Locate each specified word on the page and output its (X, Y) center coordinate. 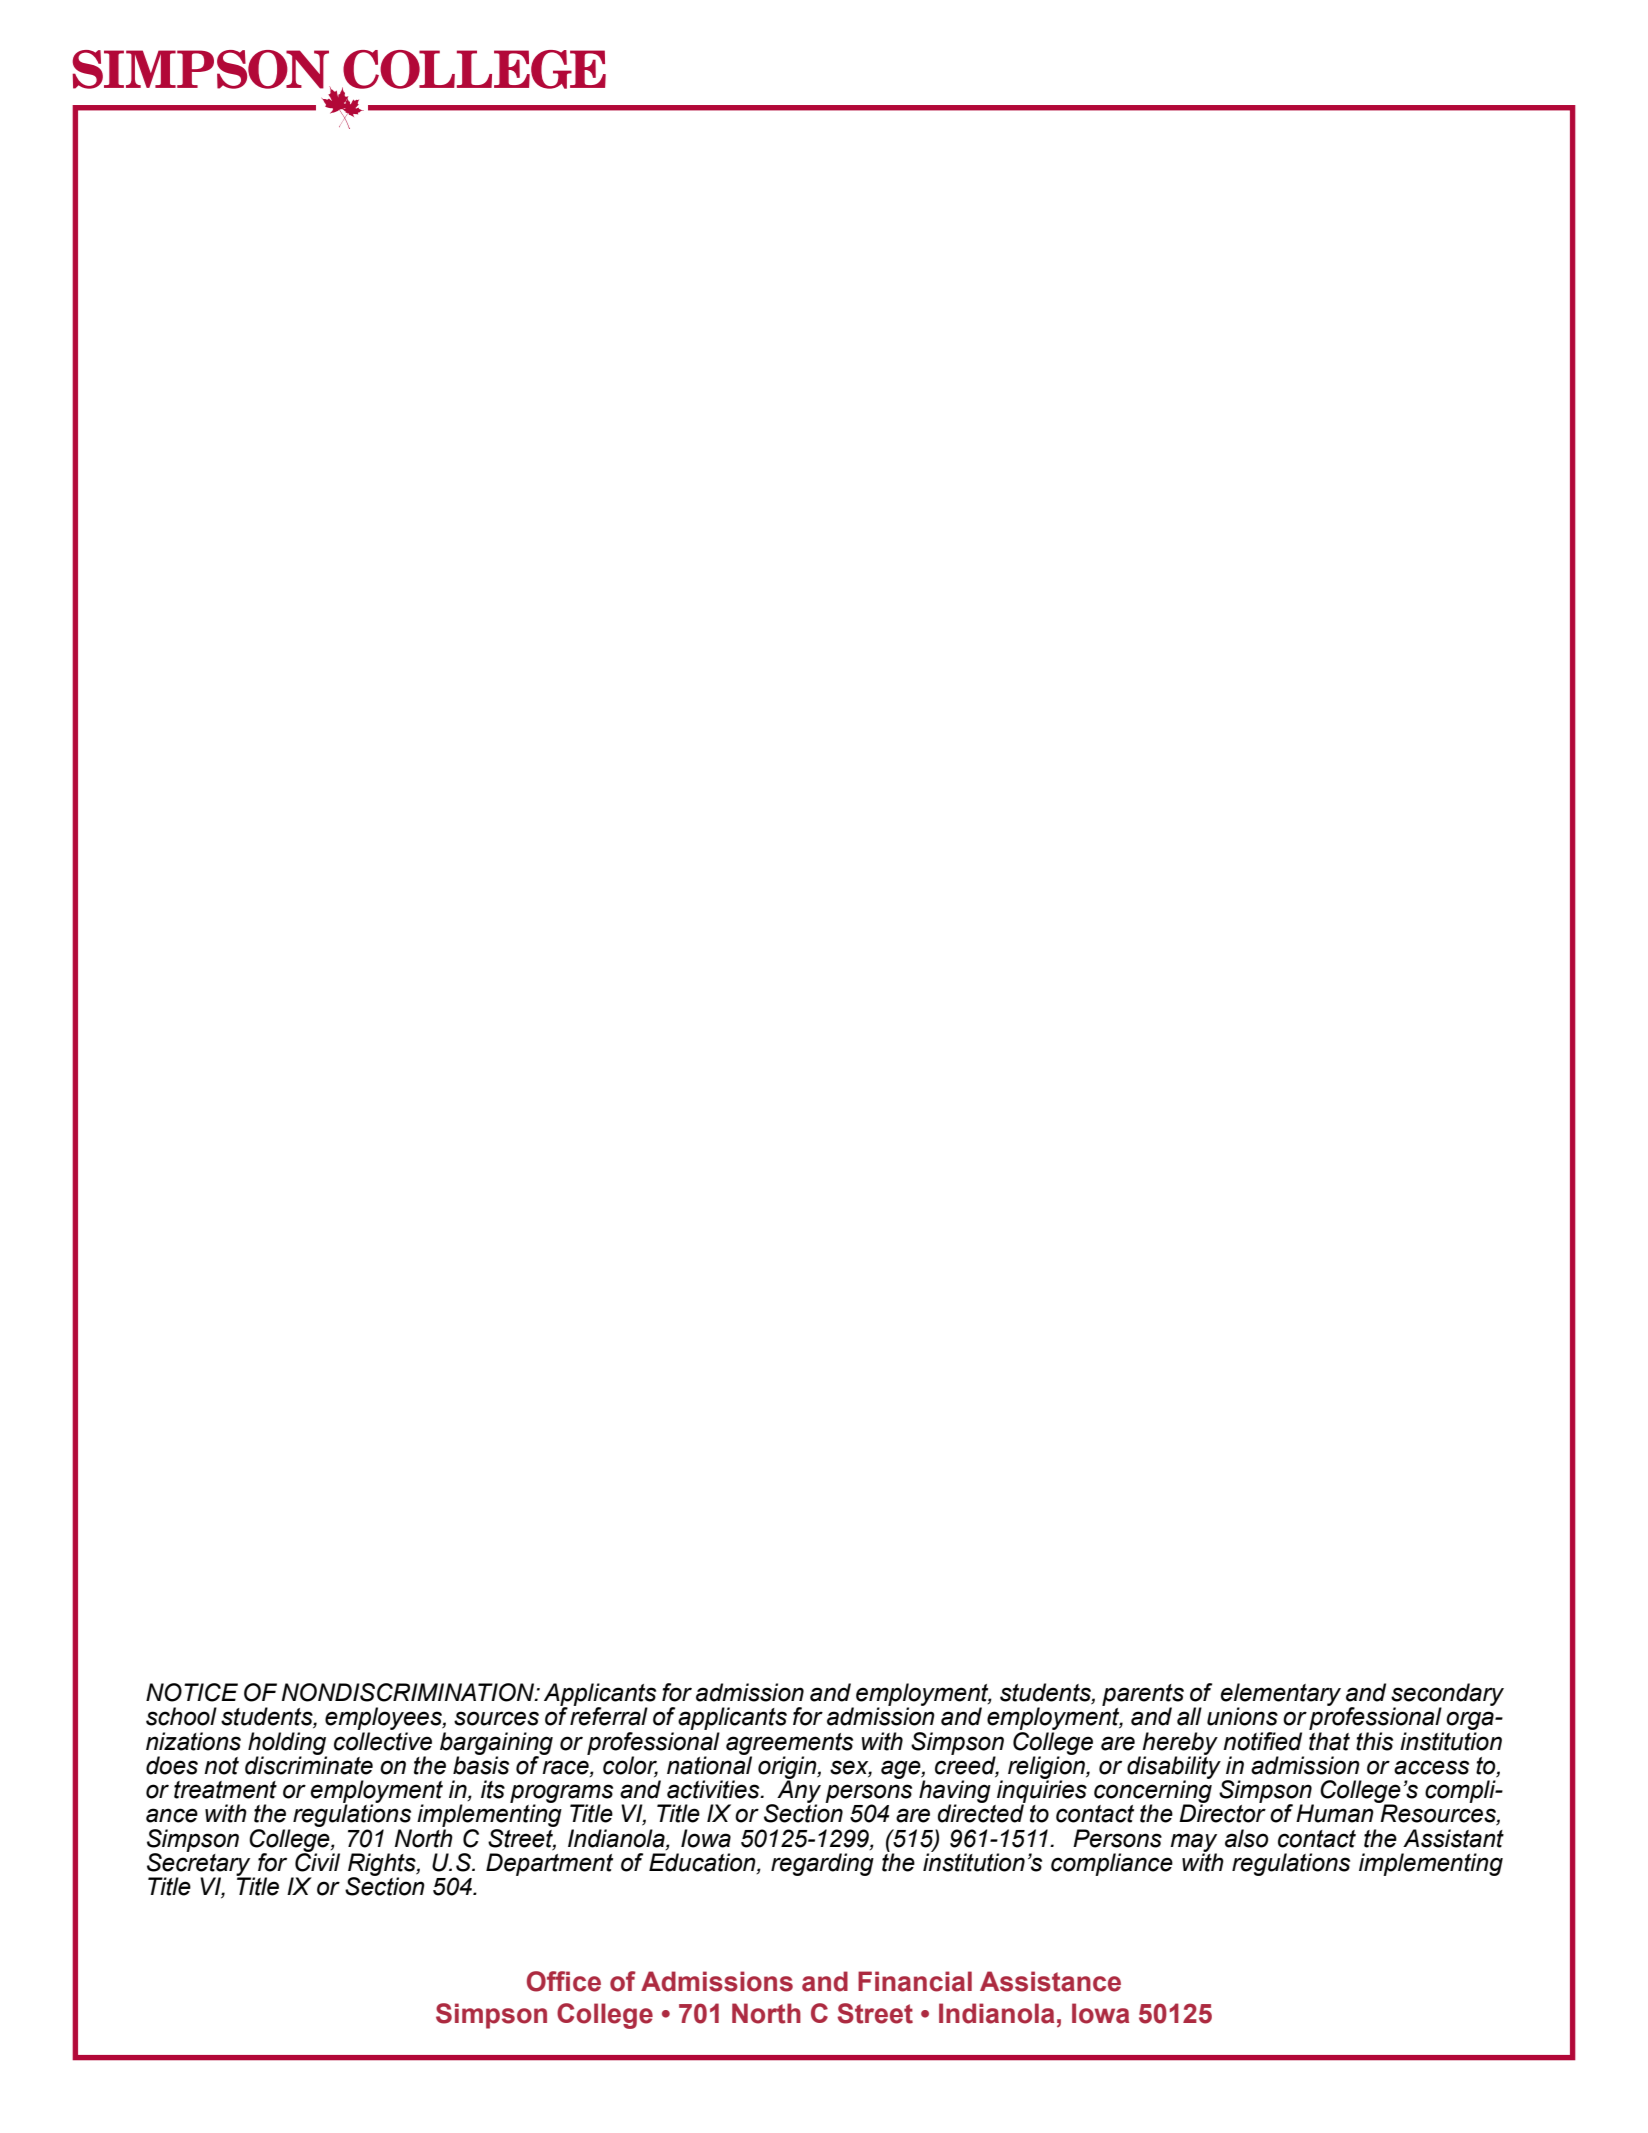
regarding (822, 1864)
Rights (383, 1865)
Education (703, 1863)
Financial (915, 1981)
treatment (225, 1790)
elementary (1281, 1696)
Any (798, 1792)
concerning (1153, 1792)
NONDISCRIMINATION (409, 1692)
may (1193, 1843)
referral (609, 1715)
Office (564, 1981)
